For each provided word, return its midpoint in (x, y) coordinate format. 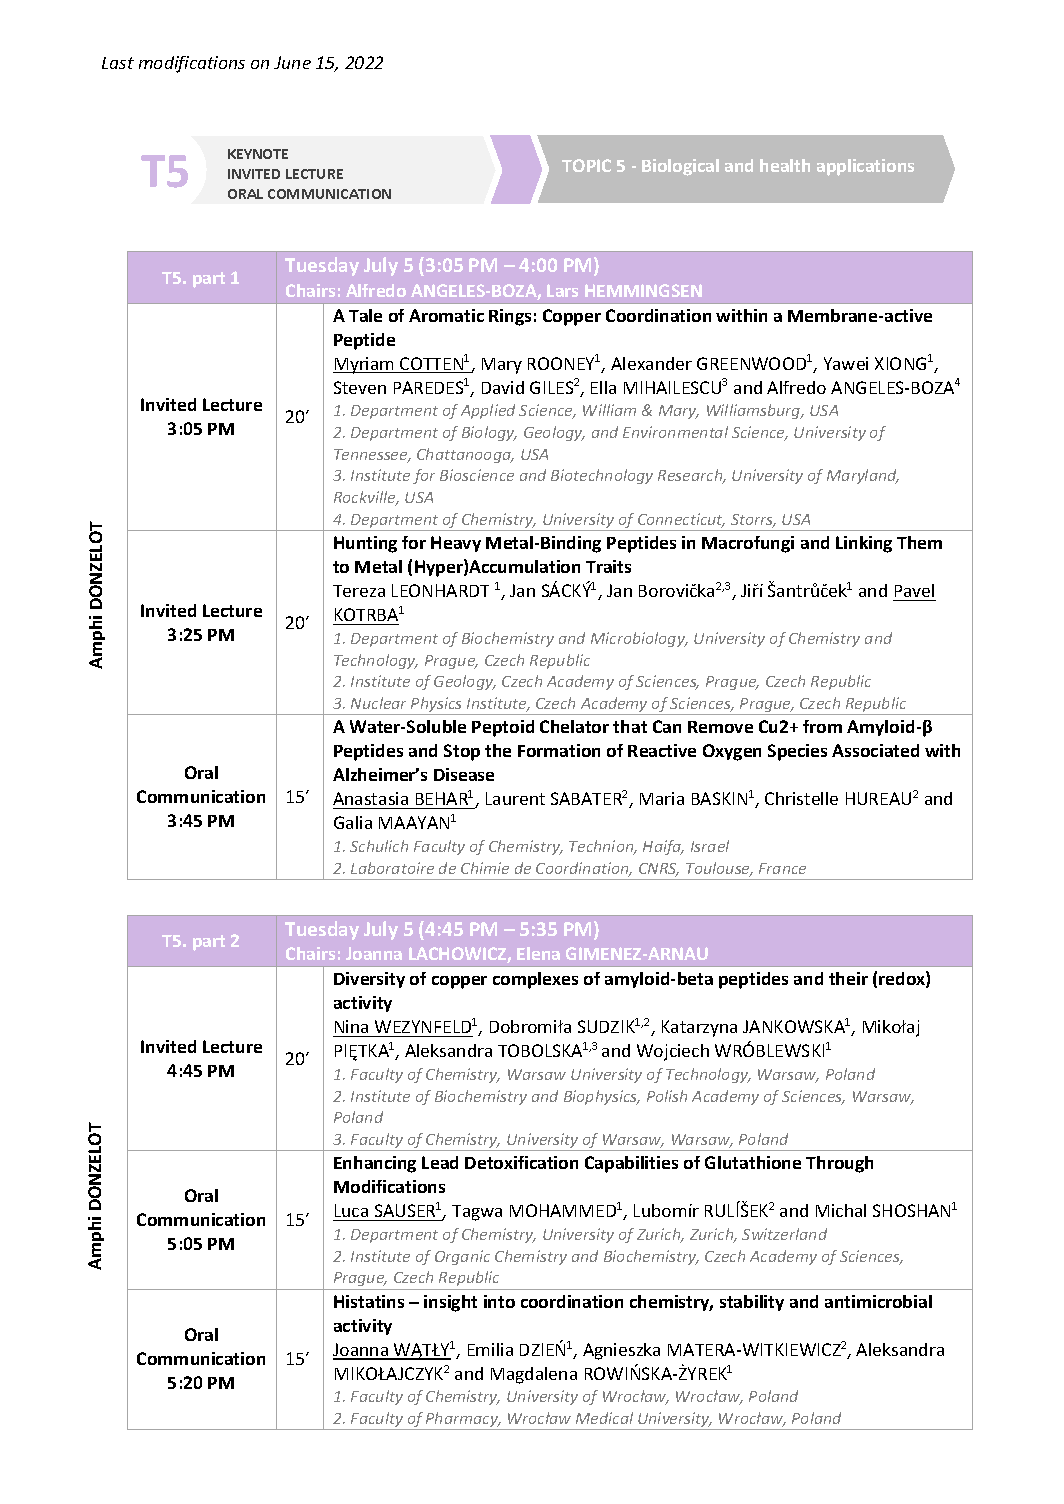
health (785, 165)
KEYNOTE (258, 154)
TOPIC (586, 165)
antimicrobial (878, 1301)
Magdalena (534, 1375)
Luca (351, 1210)
